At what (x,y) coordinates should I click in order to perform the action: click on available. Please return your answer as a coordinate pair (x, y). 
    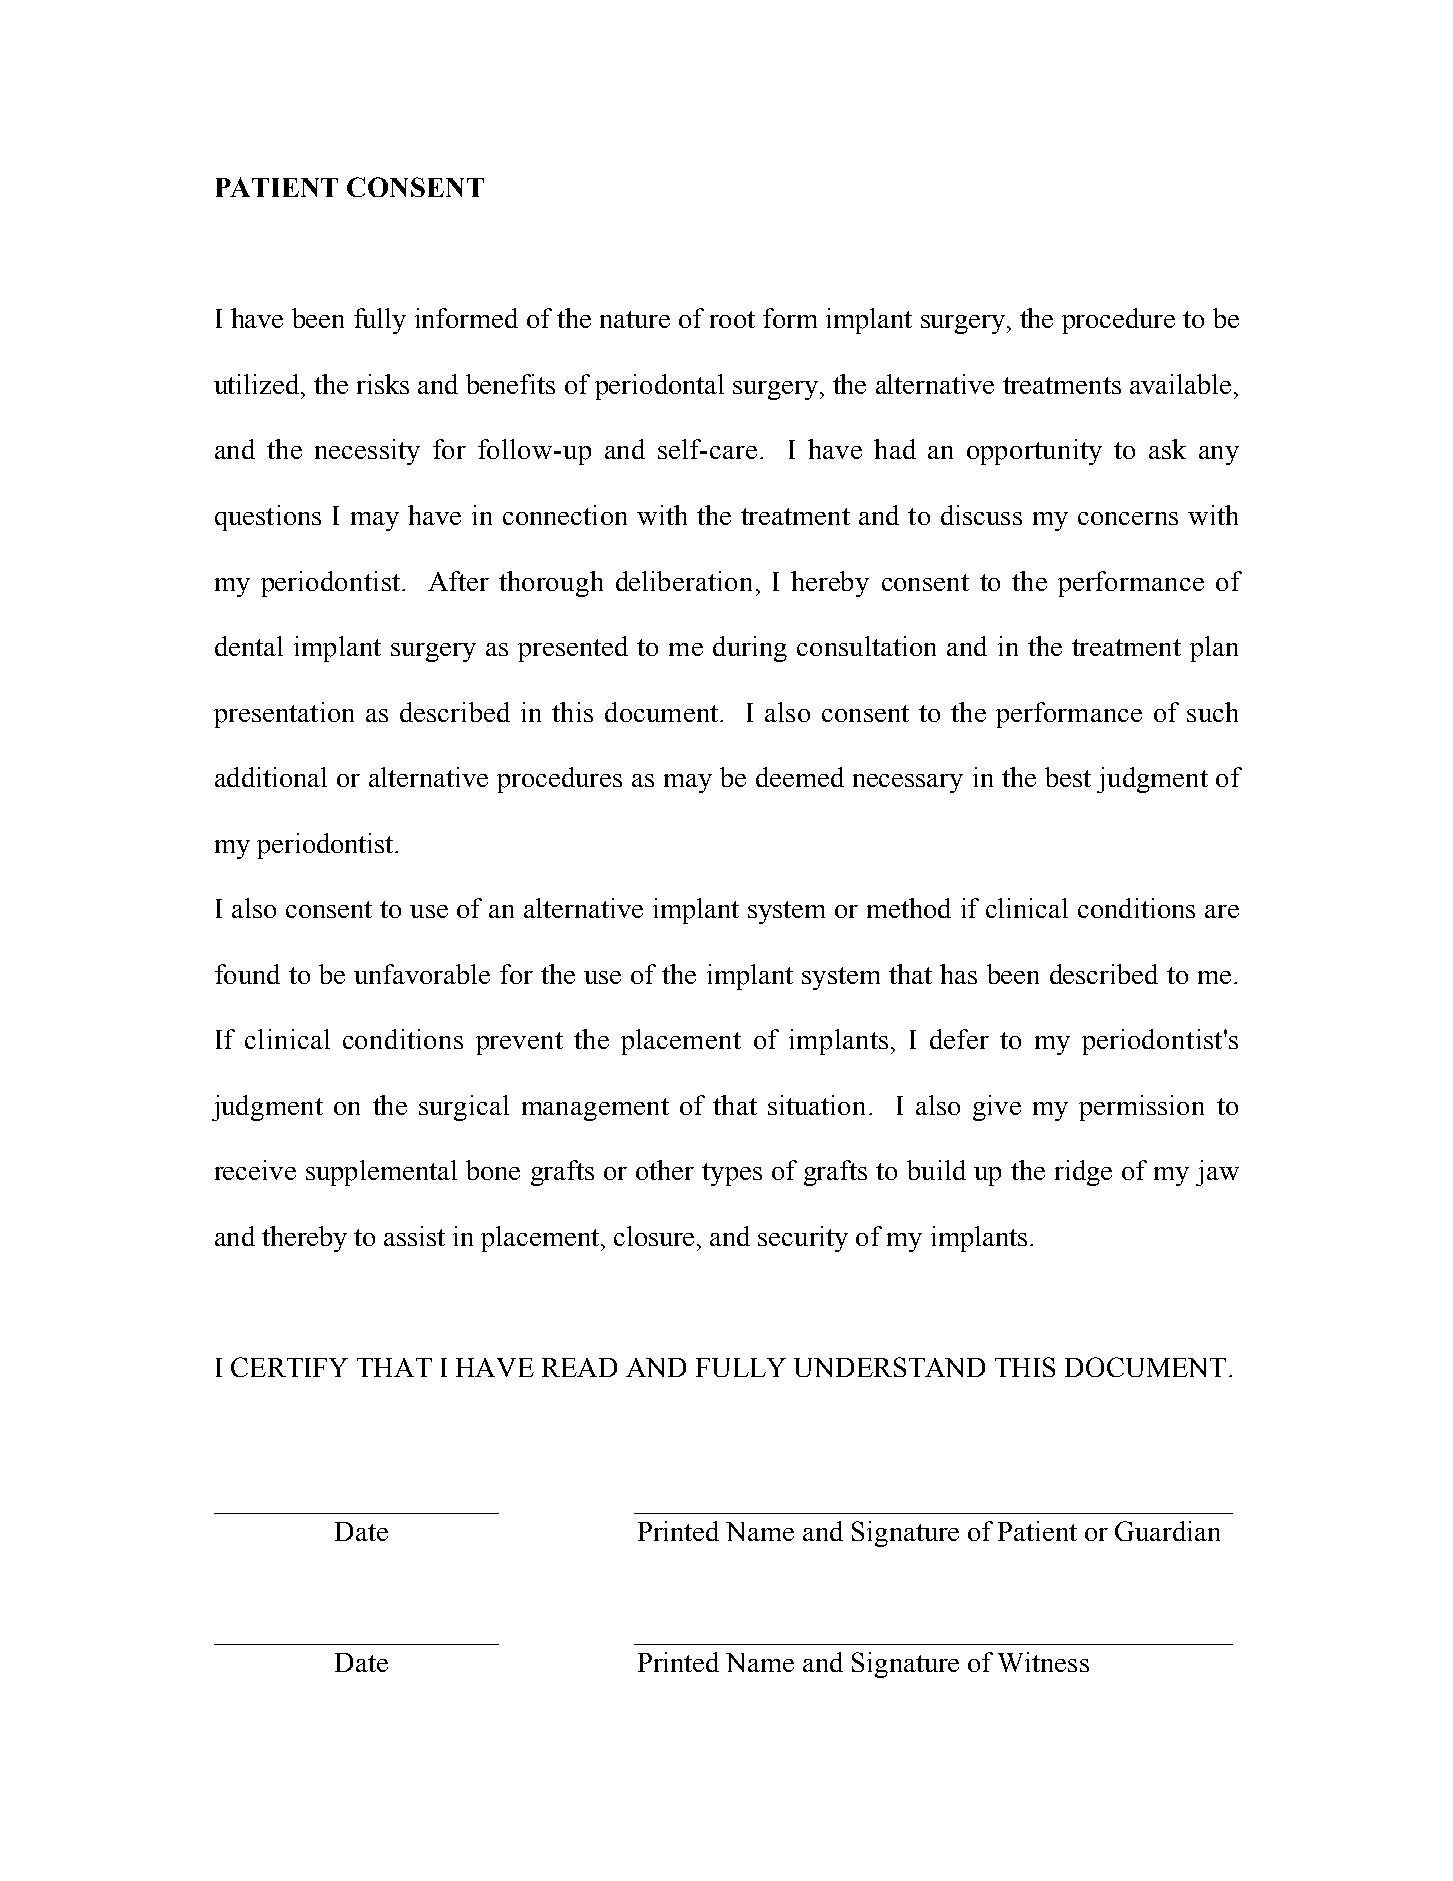
    Looking at the image, I should click on (1180, 384).
